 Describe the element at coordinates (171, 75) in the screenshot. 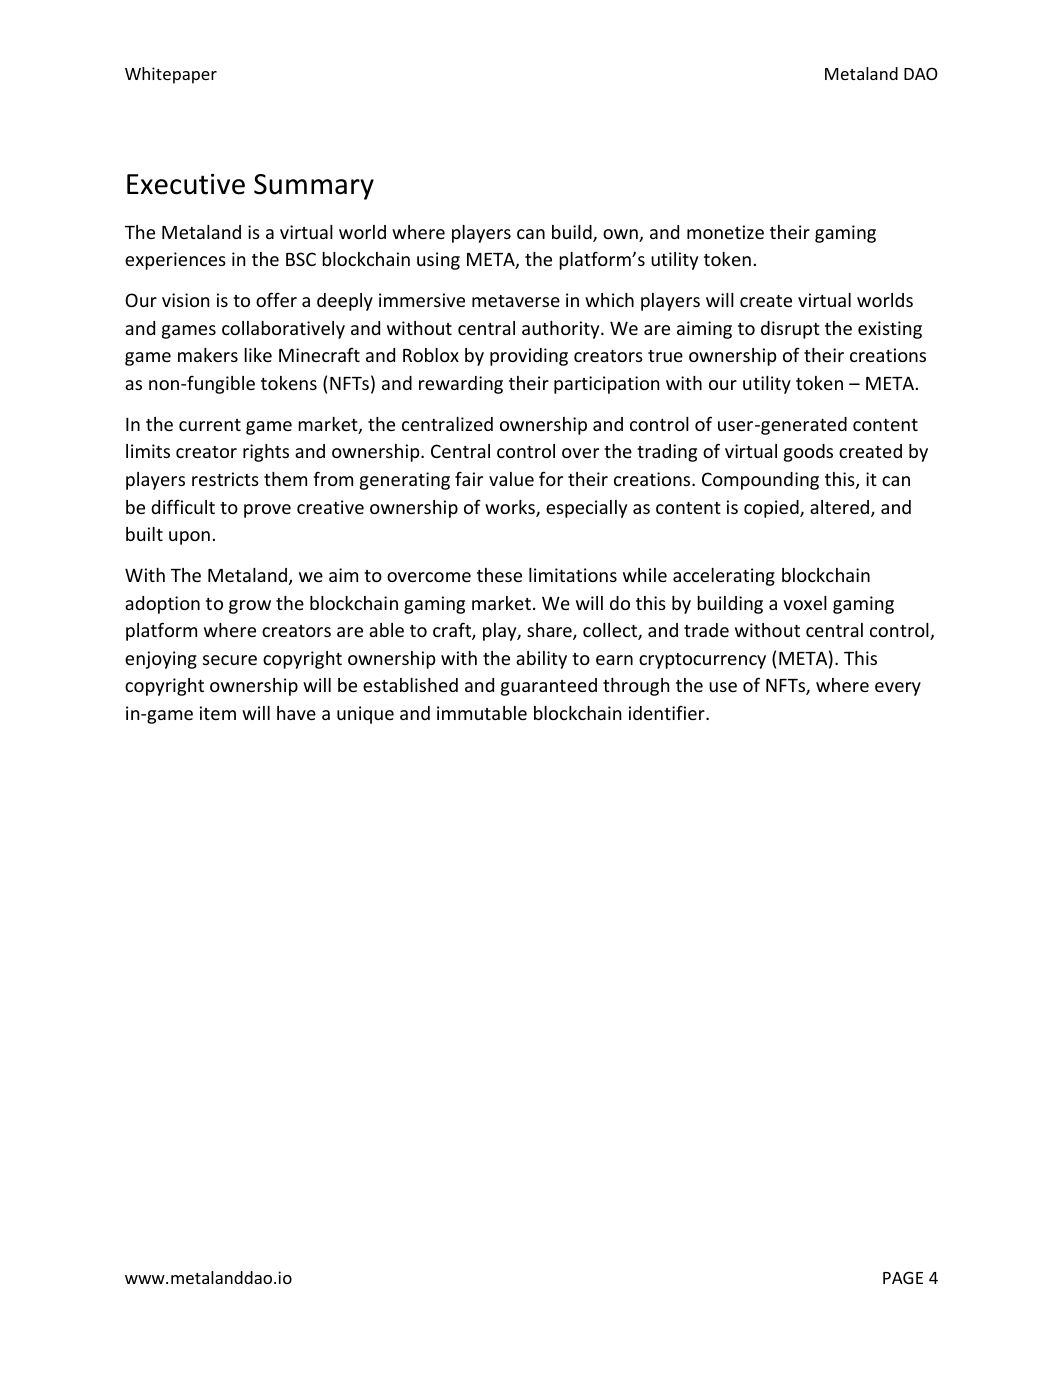

I see `Whitepaper` at that location.
